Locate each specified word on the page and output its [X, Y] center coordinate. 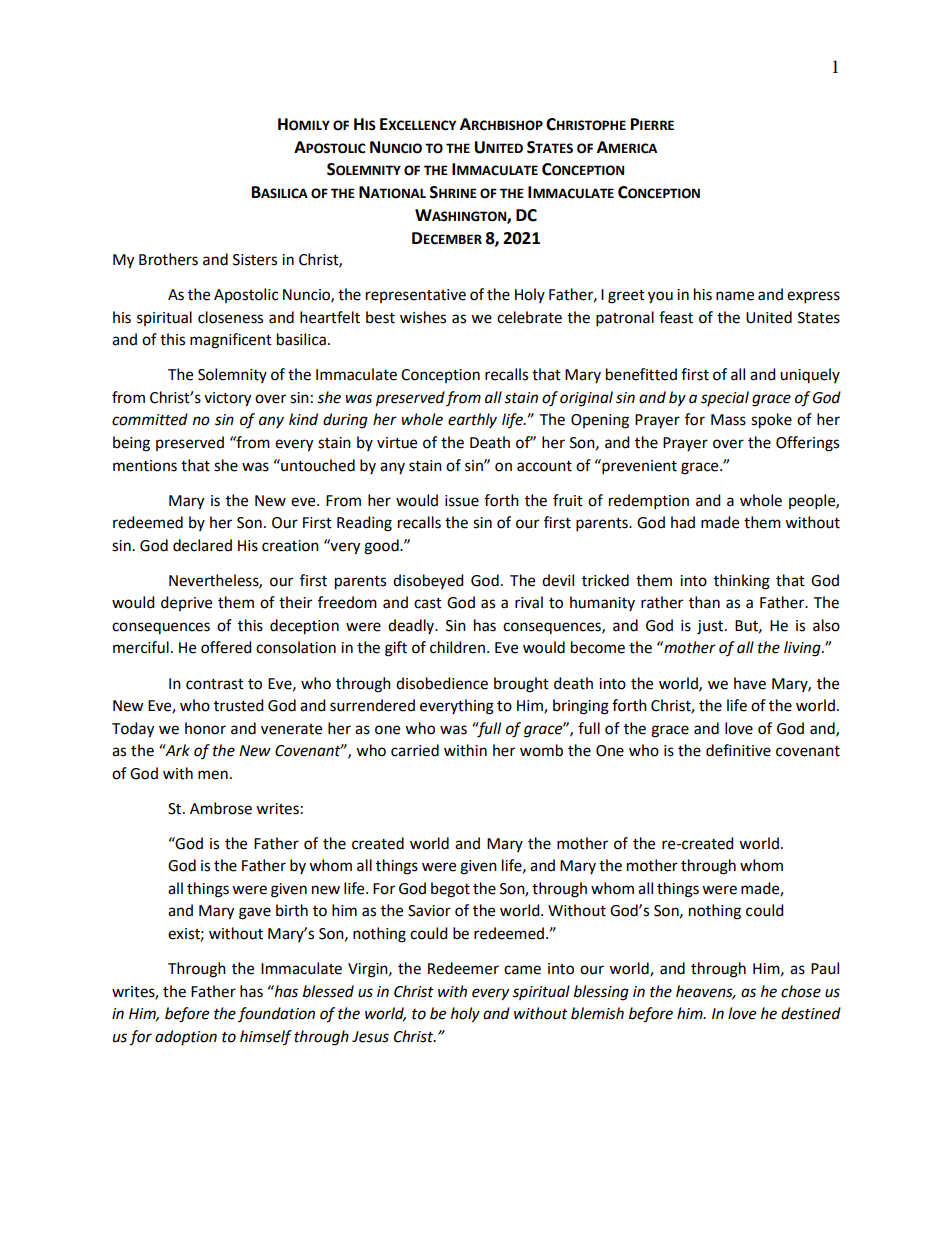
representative [416, 296]
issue [462, 501]
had [683, 522]
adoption [186, 1037]
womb [541, 750]
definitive [738, 750]
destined [811, 1013]
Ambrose [221, 808]
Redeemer [463, 968]
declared [202, 545]
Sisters [255, 260]
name [735, 296]
